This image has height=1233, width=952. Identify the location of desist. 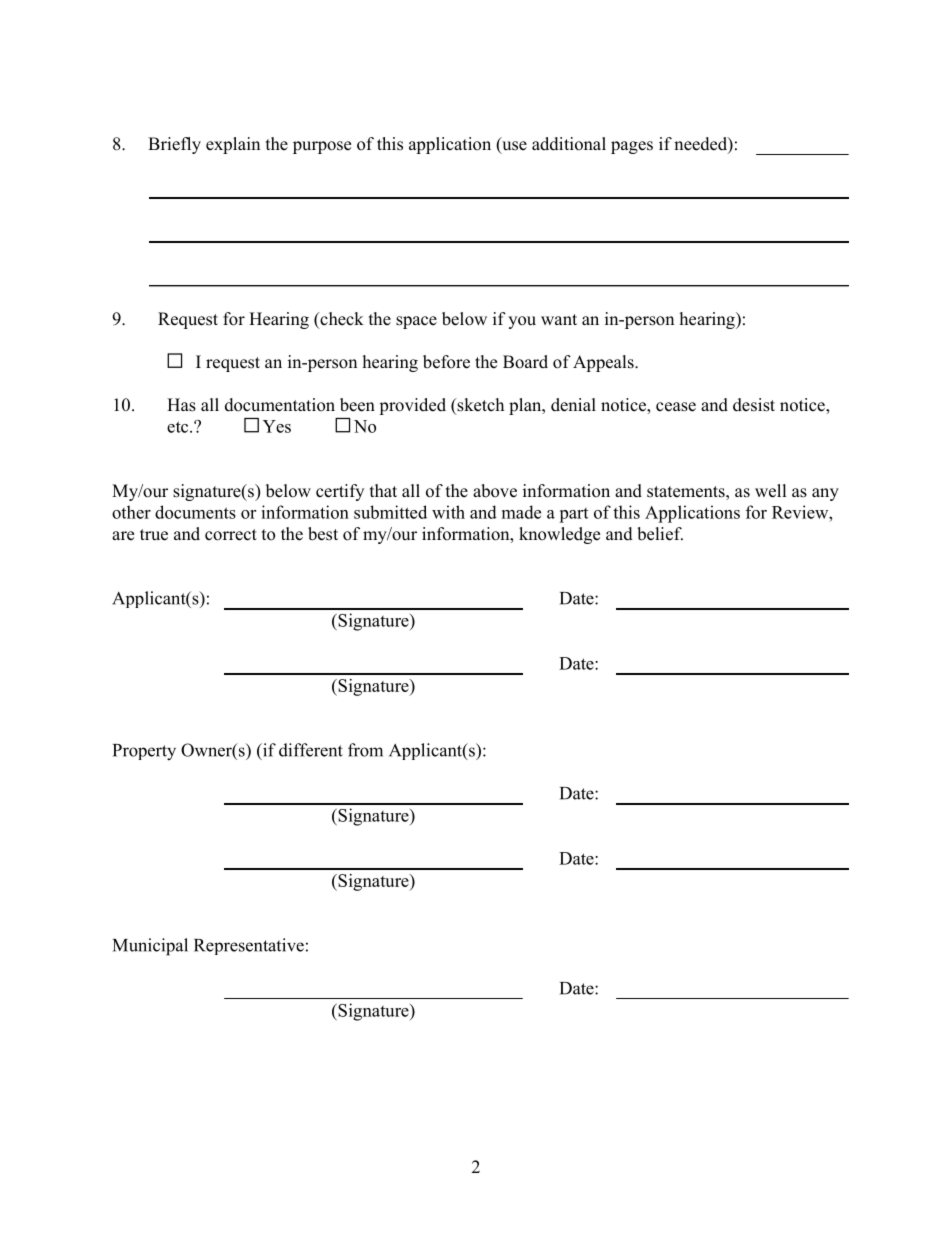
(754, 405).
